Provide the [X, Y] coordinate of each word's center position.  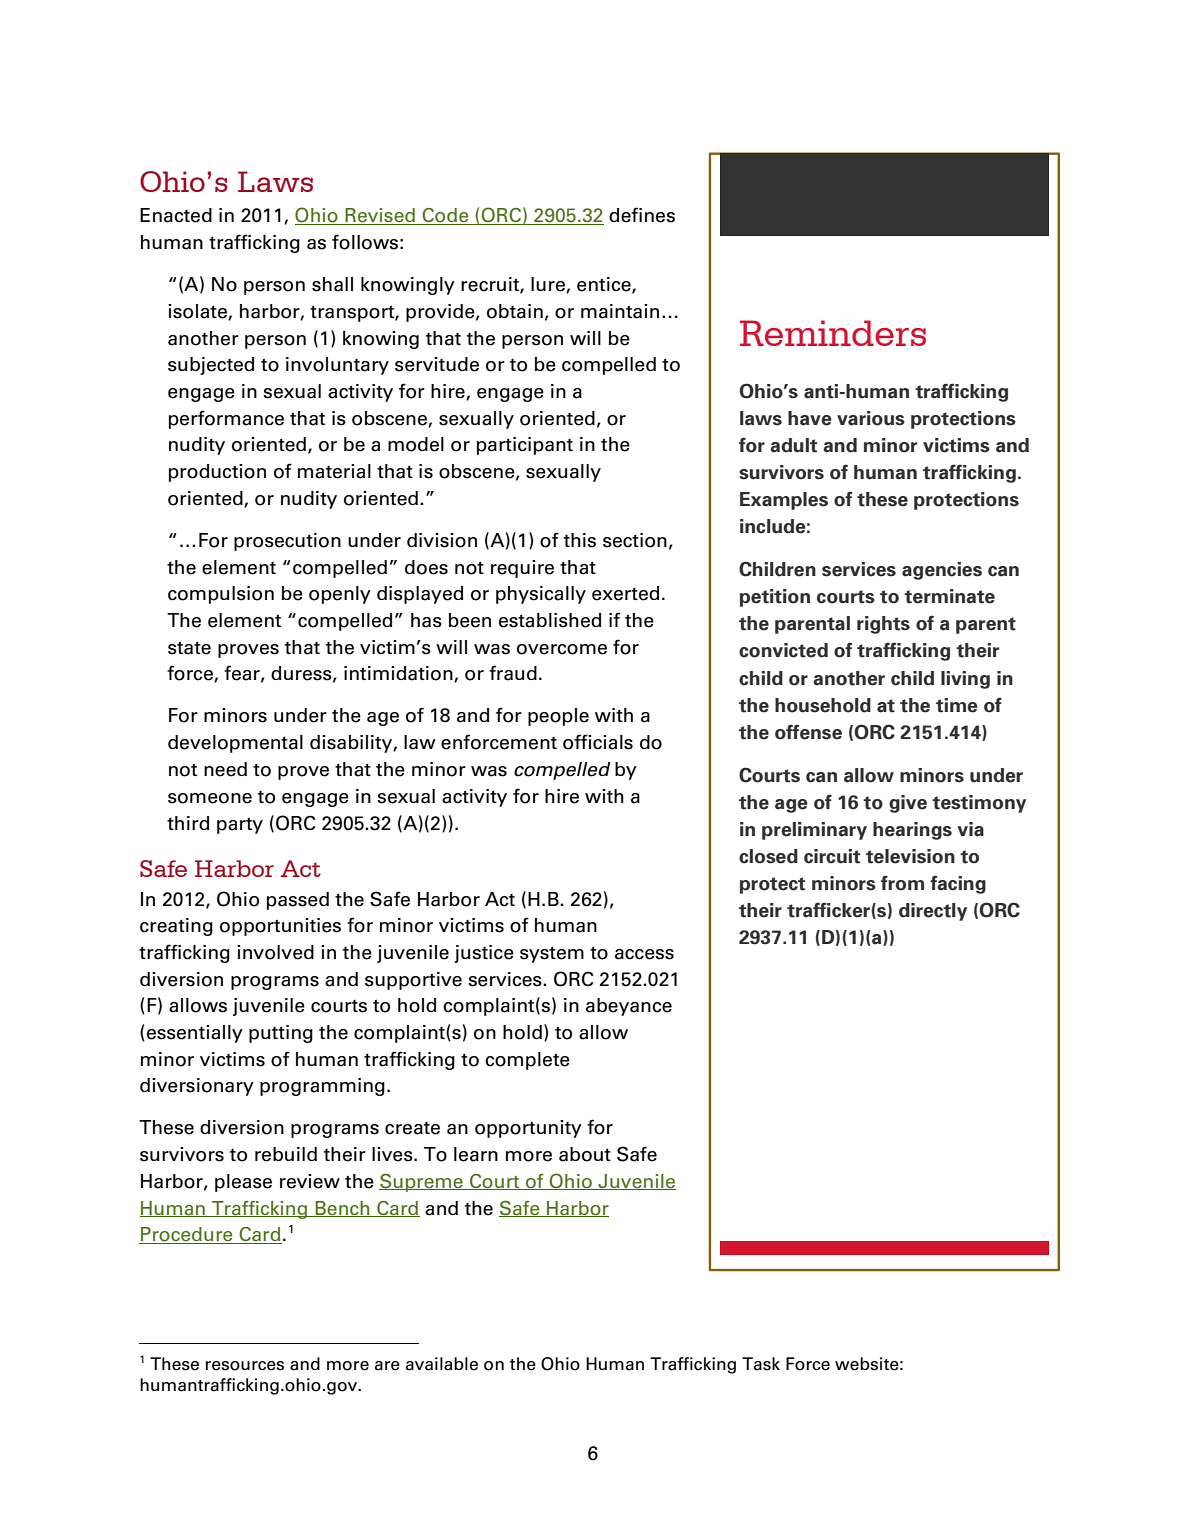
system [552, 954]
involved [275, 952]
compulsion [221, 595]
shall [332, 284]
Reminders [833, 333]
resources [245, 1366]
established [550, 620]
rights [883, 625]
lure [549, 285]
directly [933, 912]
